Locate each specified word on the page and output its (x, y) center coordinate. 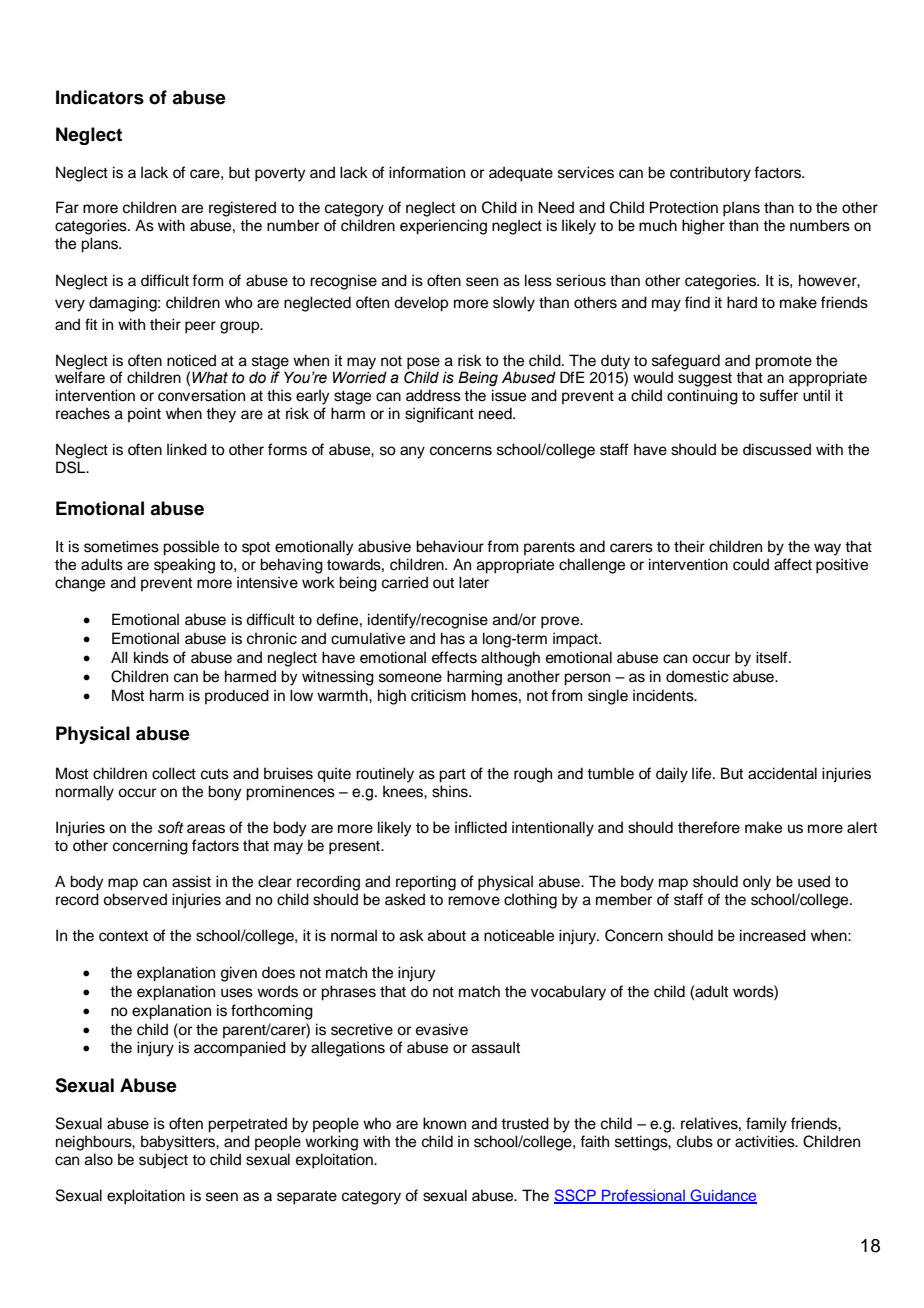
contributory (710, 174)
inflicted (481, 827)
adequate (521, 174)
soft (171, 827)
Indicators (100, 97)
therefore (709, 827)
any (412, 452)
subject (163, 1161)
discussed (777, 449)
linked (187, 449)
